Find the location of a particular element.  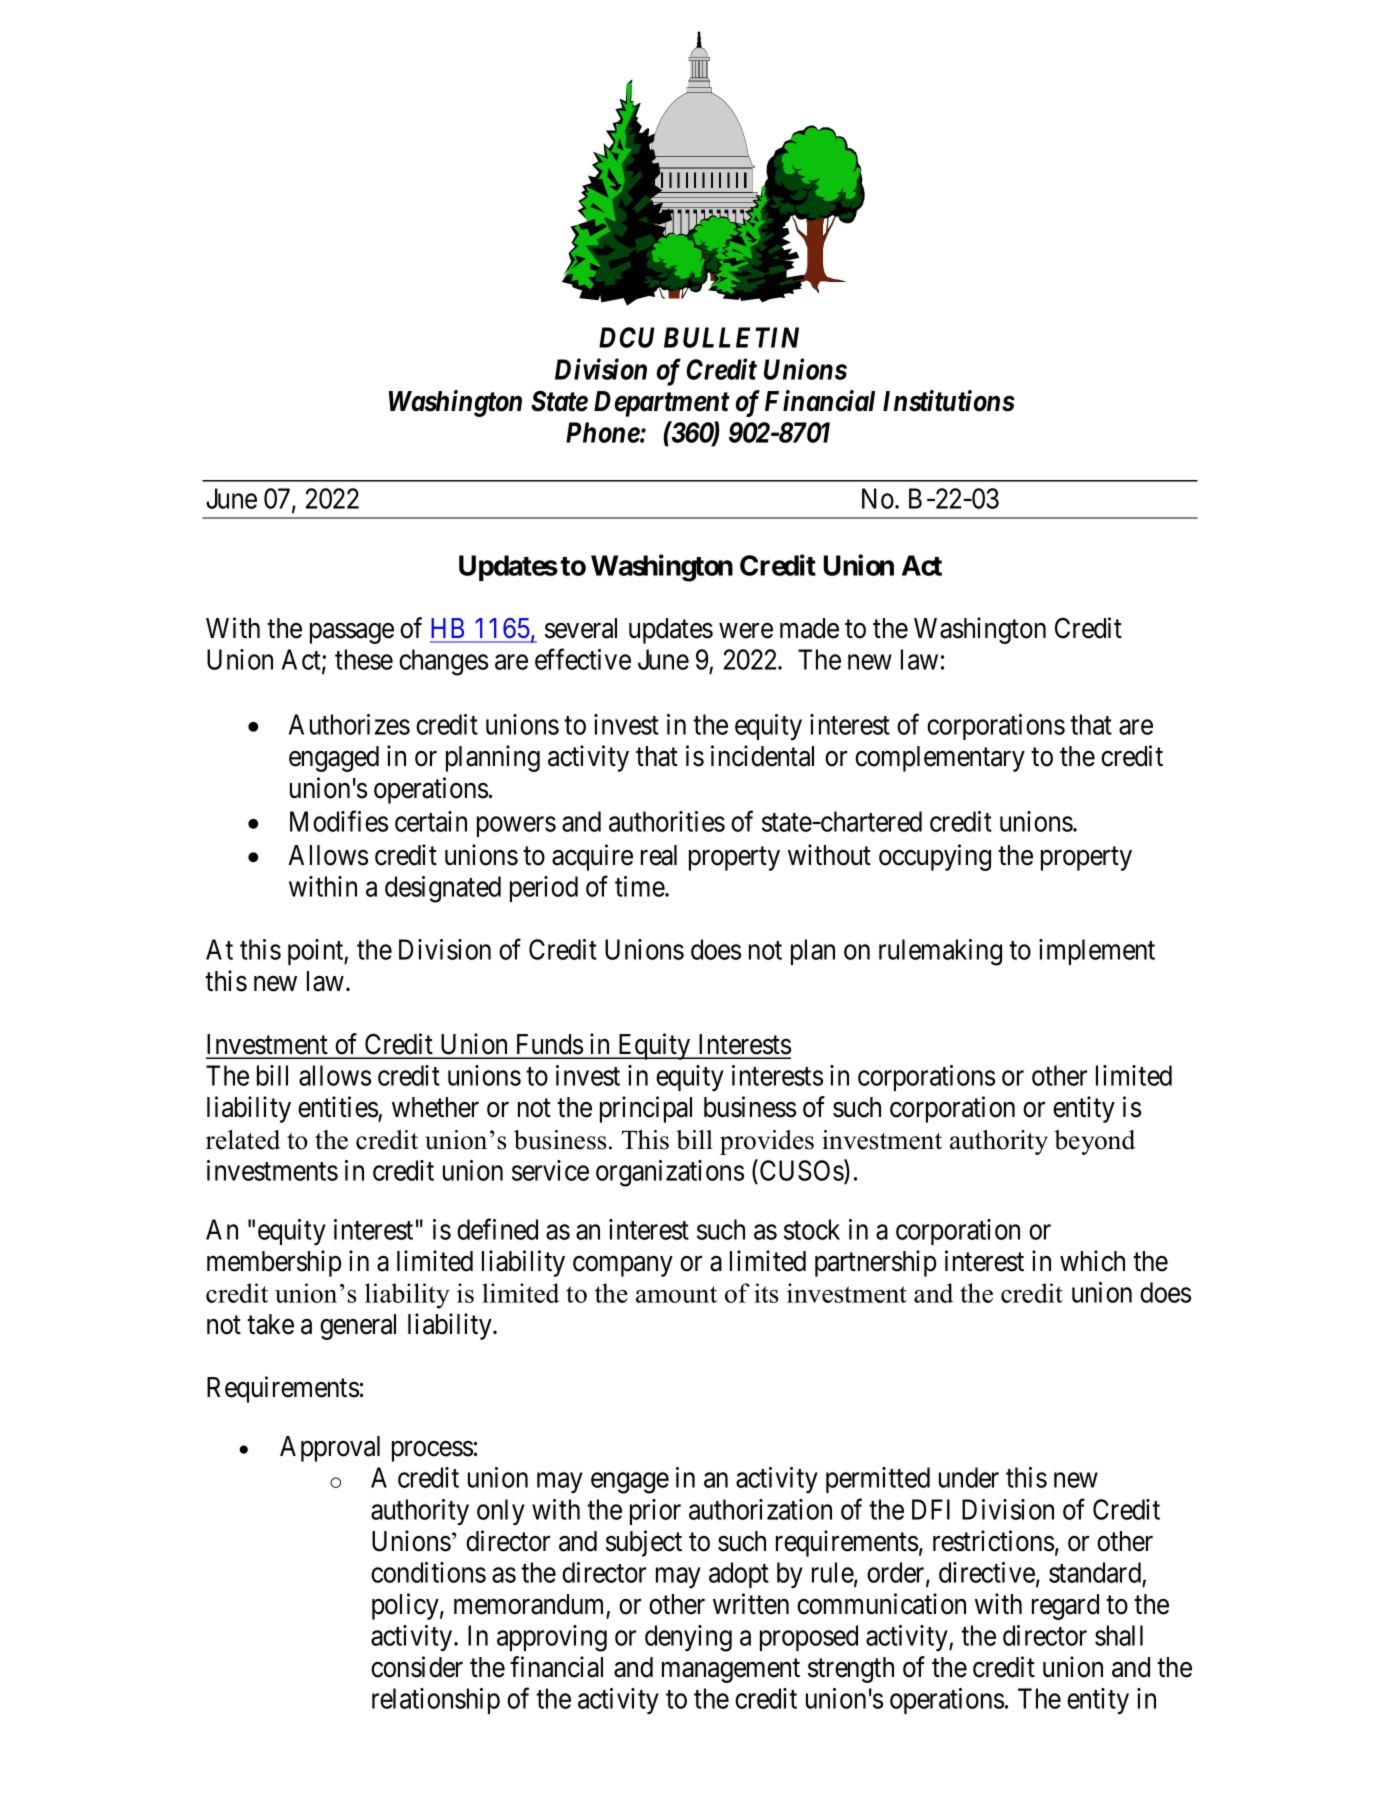

consider is located at coordinates (417, 1667).
